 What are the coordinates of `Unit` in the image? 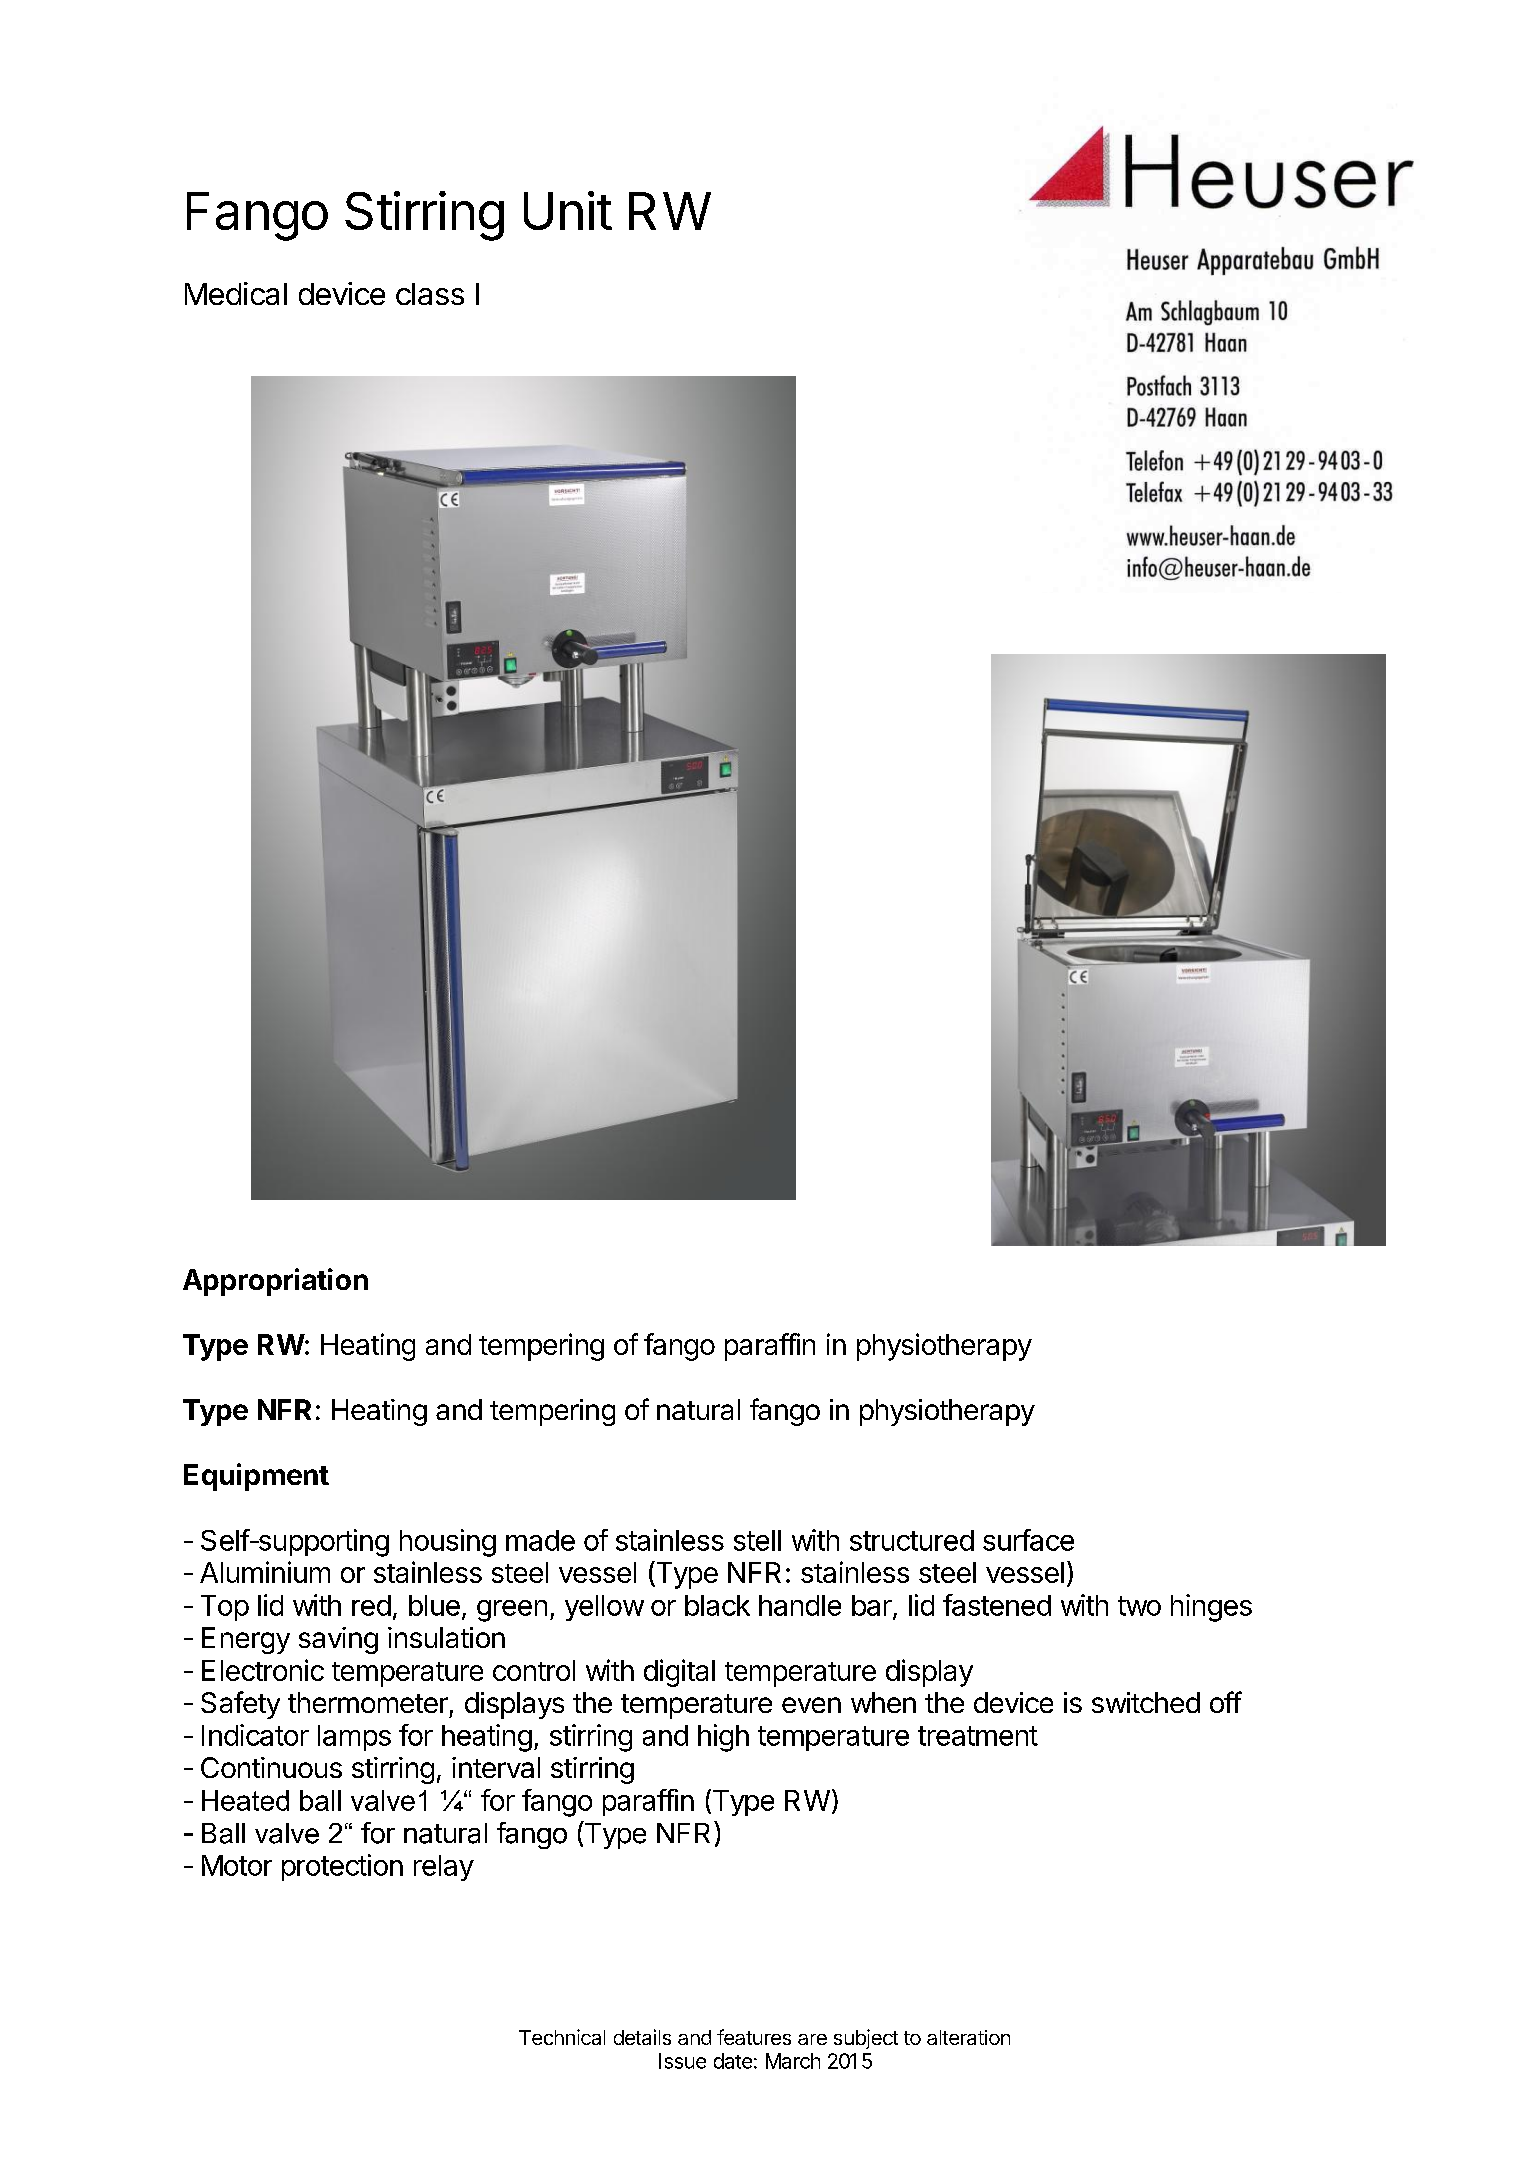 It's located at (568, 210).
